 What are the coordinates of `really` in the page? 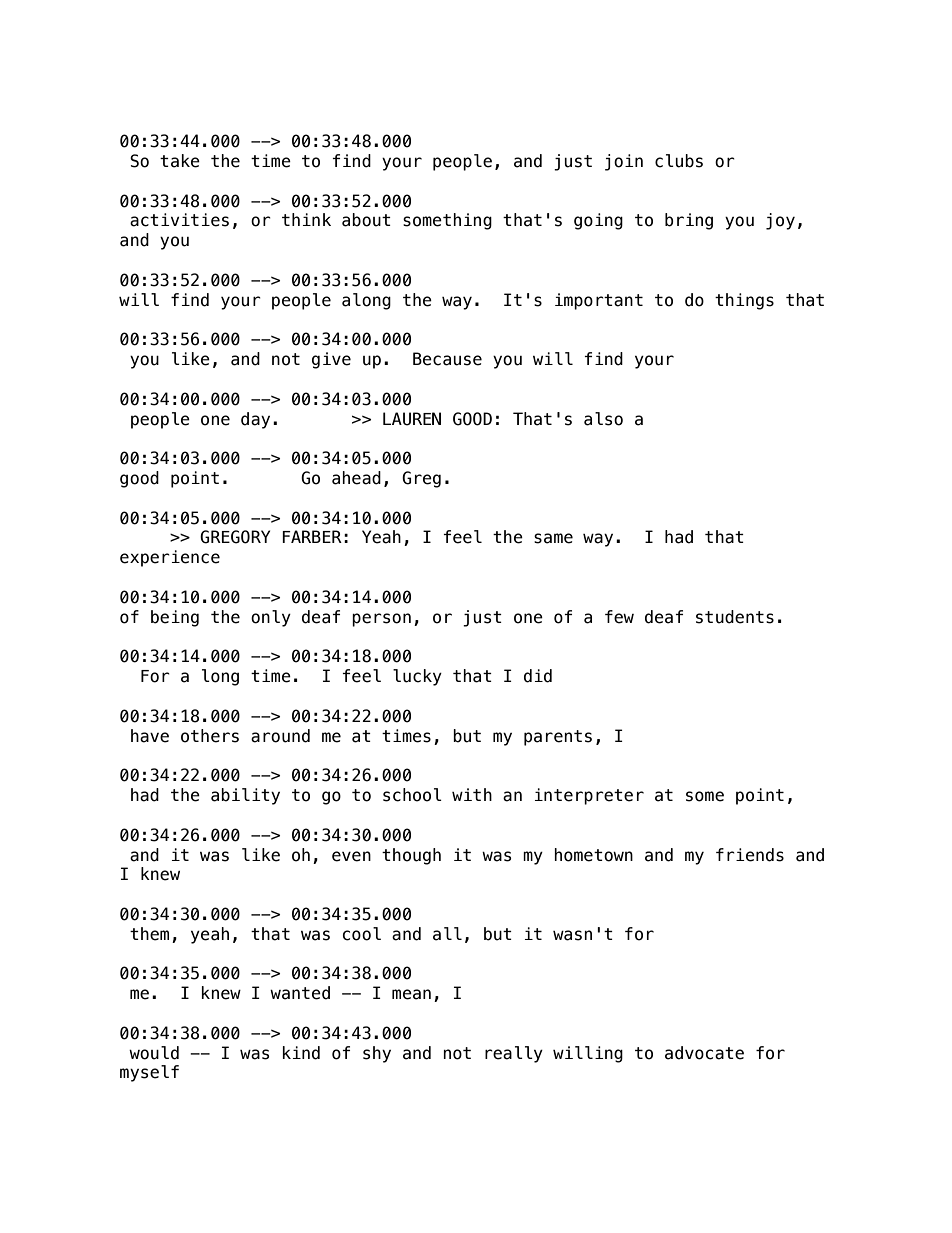 It's located at (514, 1054).
